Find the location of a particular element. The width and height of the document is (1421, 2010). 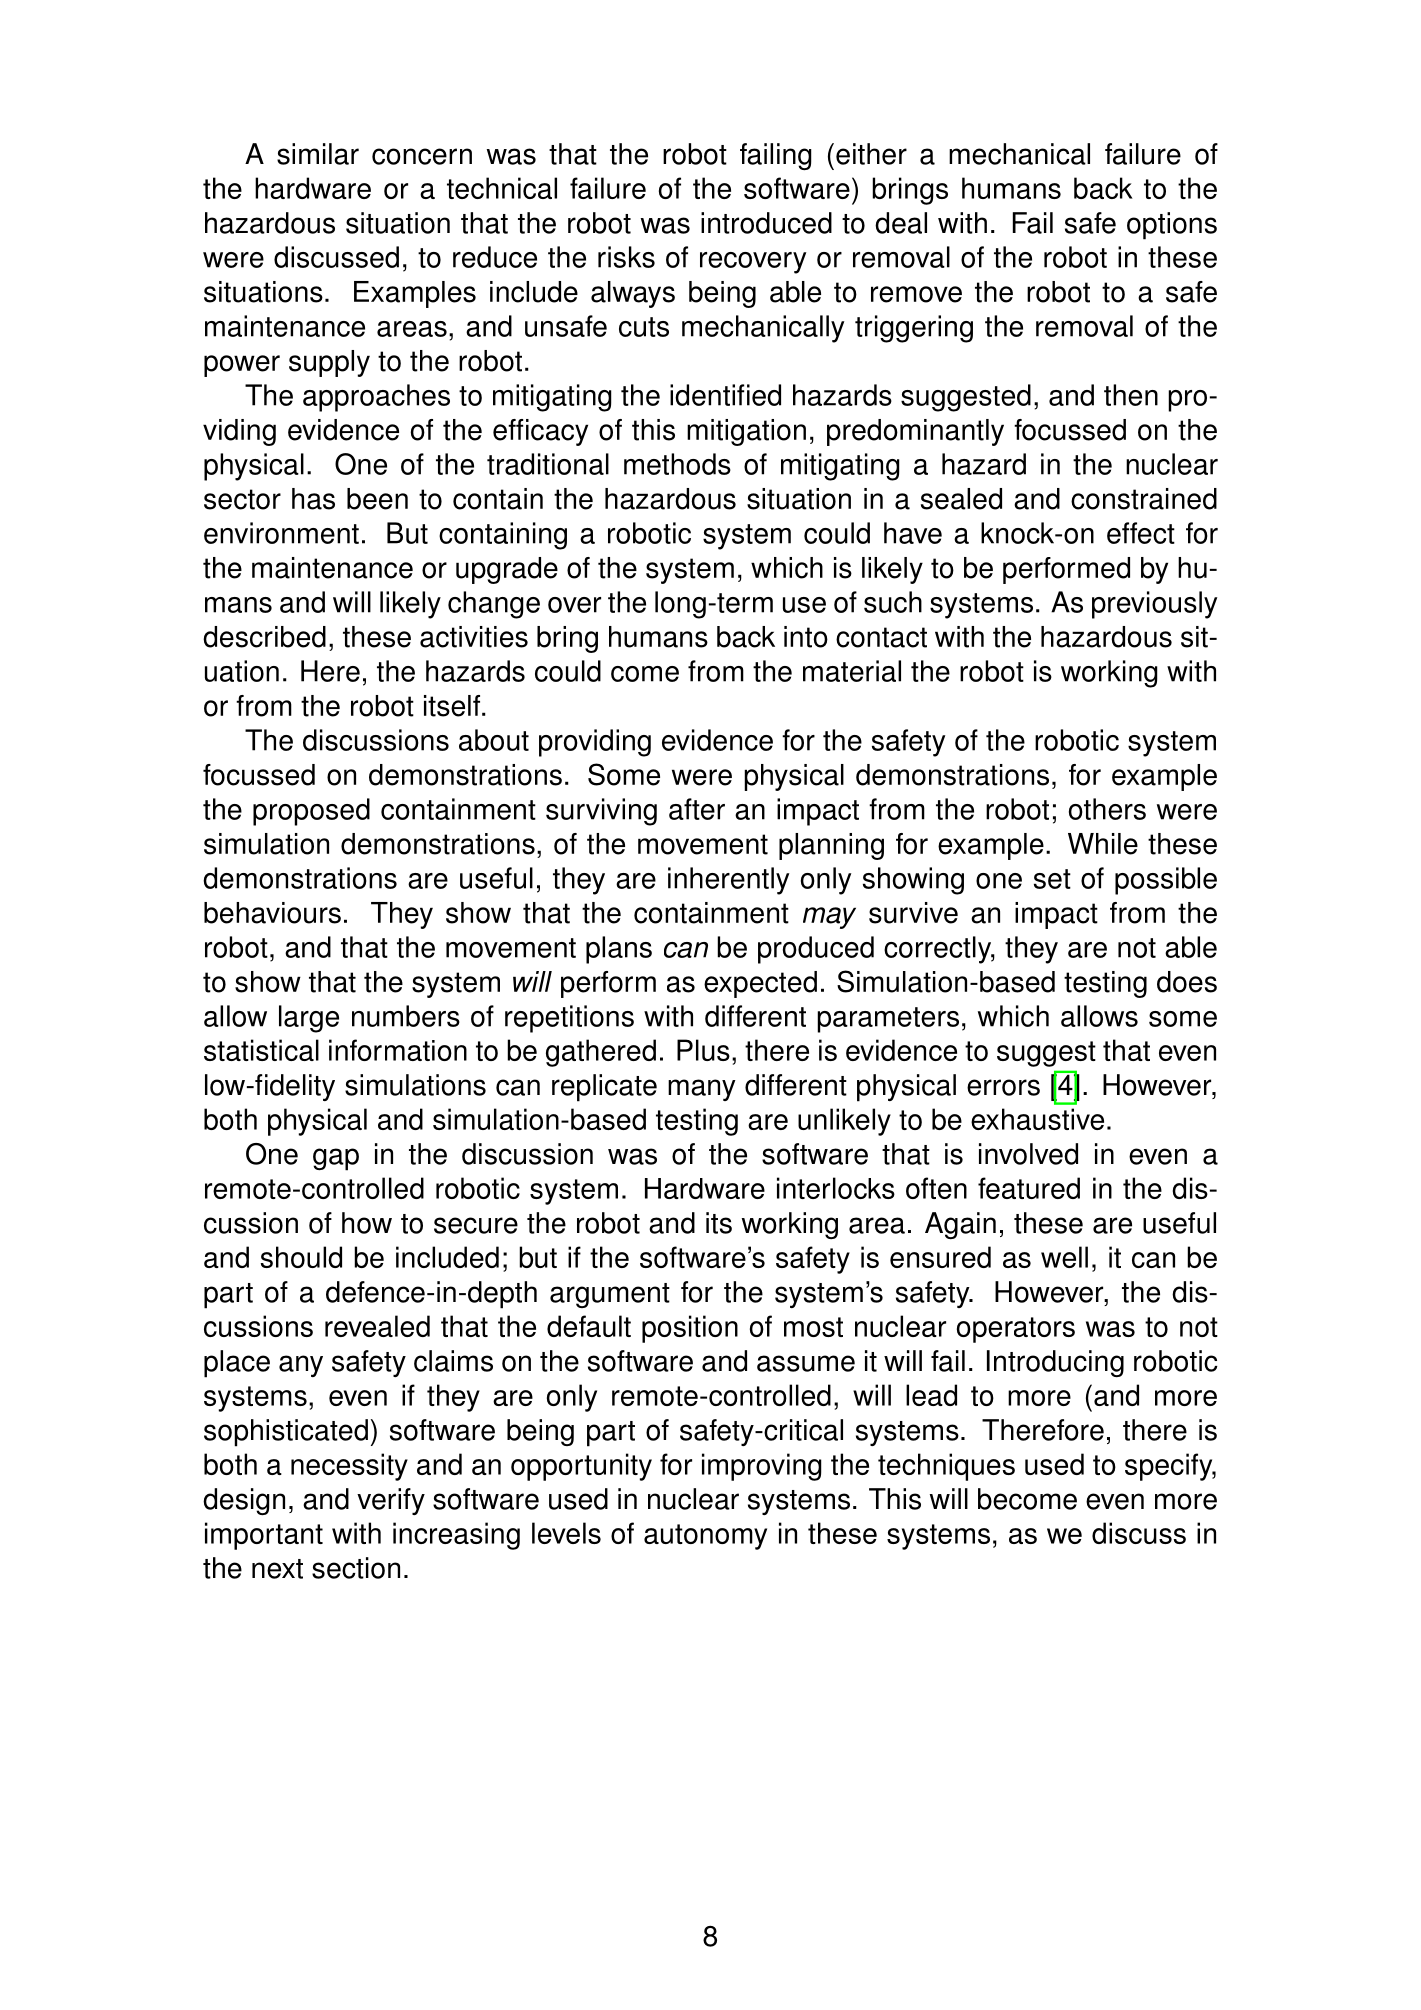

introduced is located at coordinates (766, 223).
